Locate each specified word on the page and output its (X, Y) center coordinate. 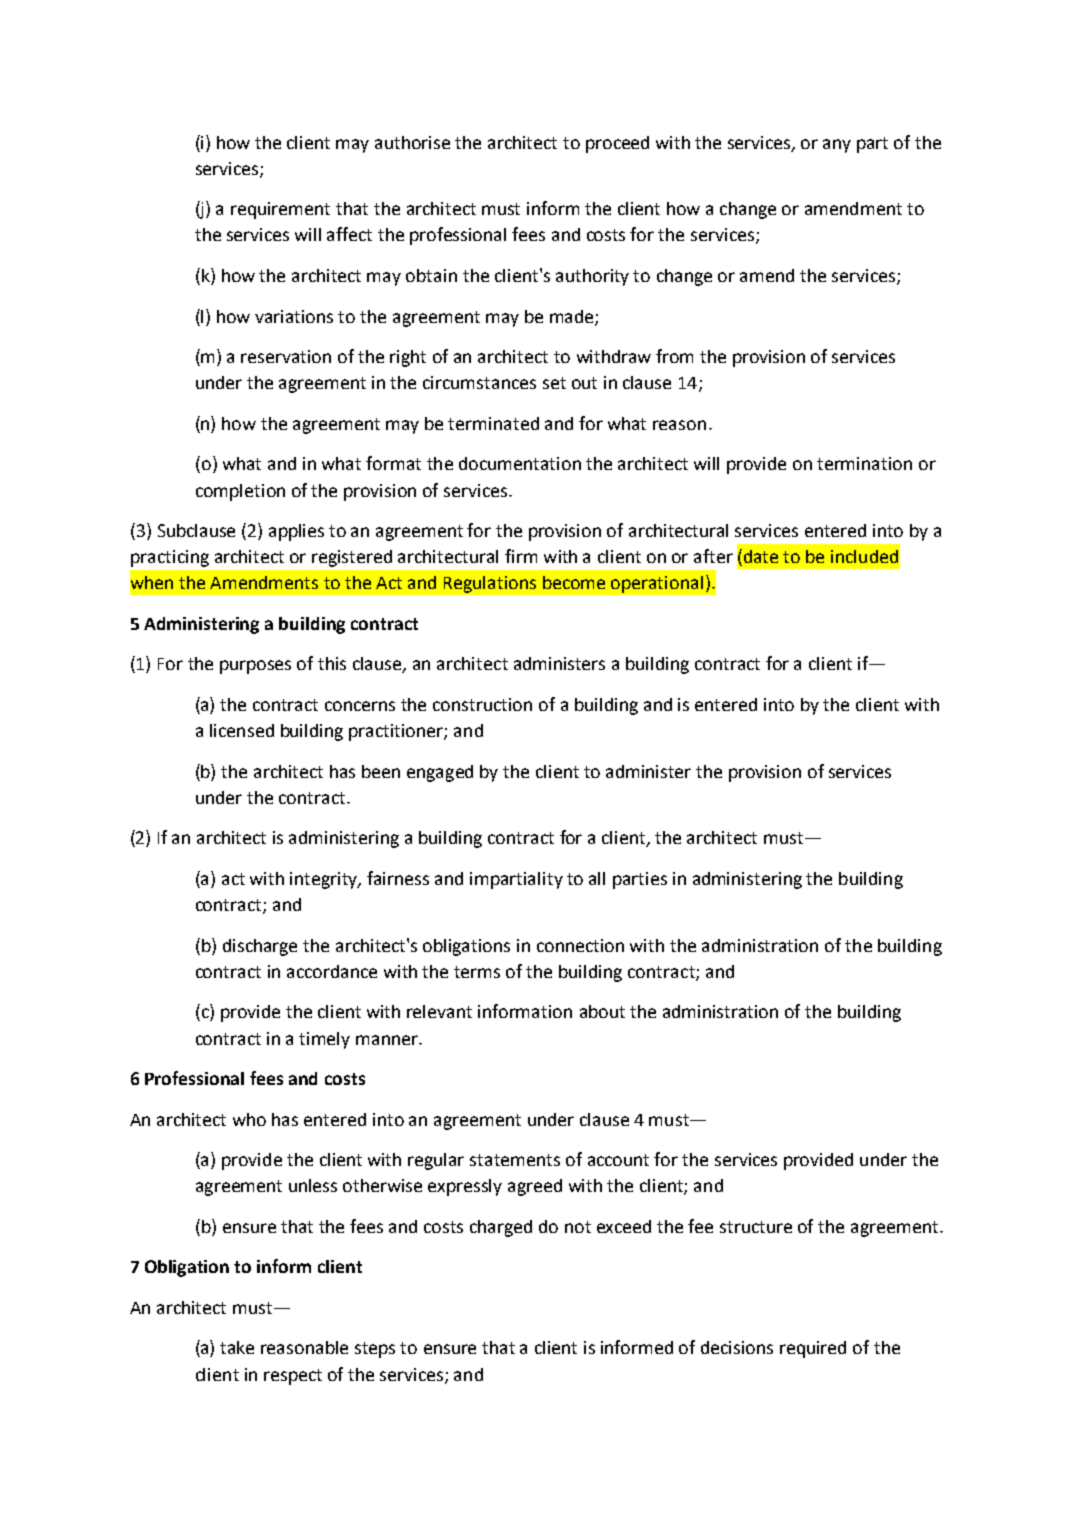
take (237, 1347)
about (602, 1011)
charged (501, 1228)
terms (477, 972)
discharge (260, 947)
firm (521, 556)
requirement (280, 210)
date (761, 556)
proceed (617, 144)
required (813, 1349)
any (837, 146)
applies (296, 532)
